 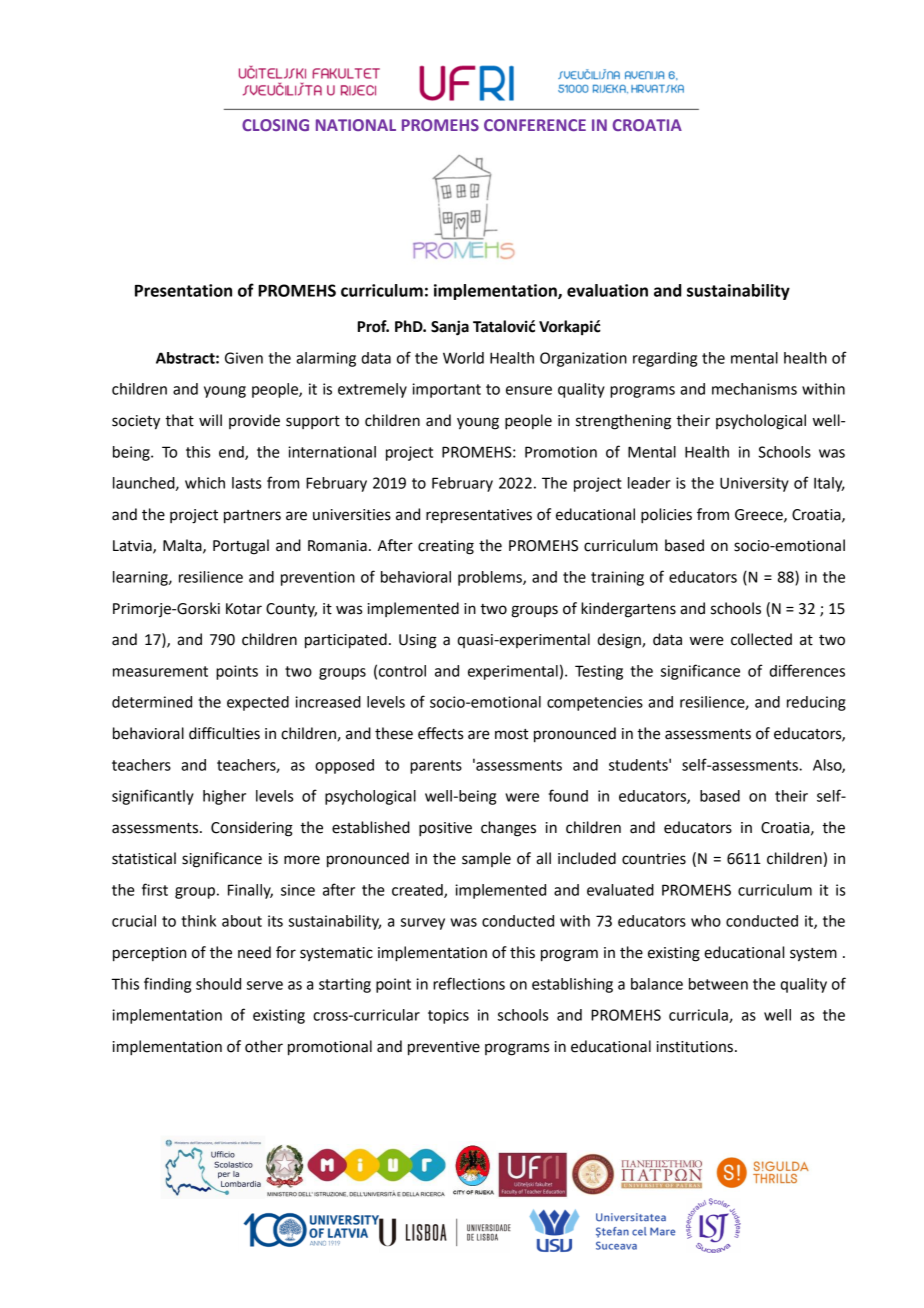 What do you see at coordinates (232, 453) in the image?
I see `end` at bounding box center [232, 453].
